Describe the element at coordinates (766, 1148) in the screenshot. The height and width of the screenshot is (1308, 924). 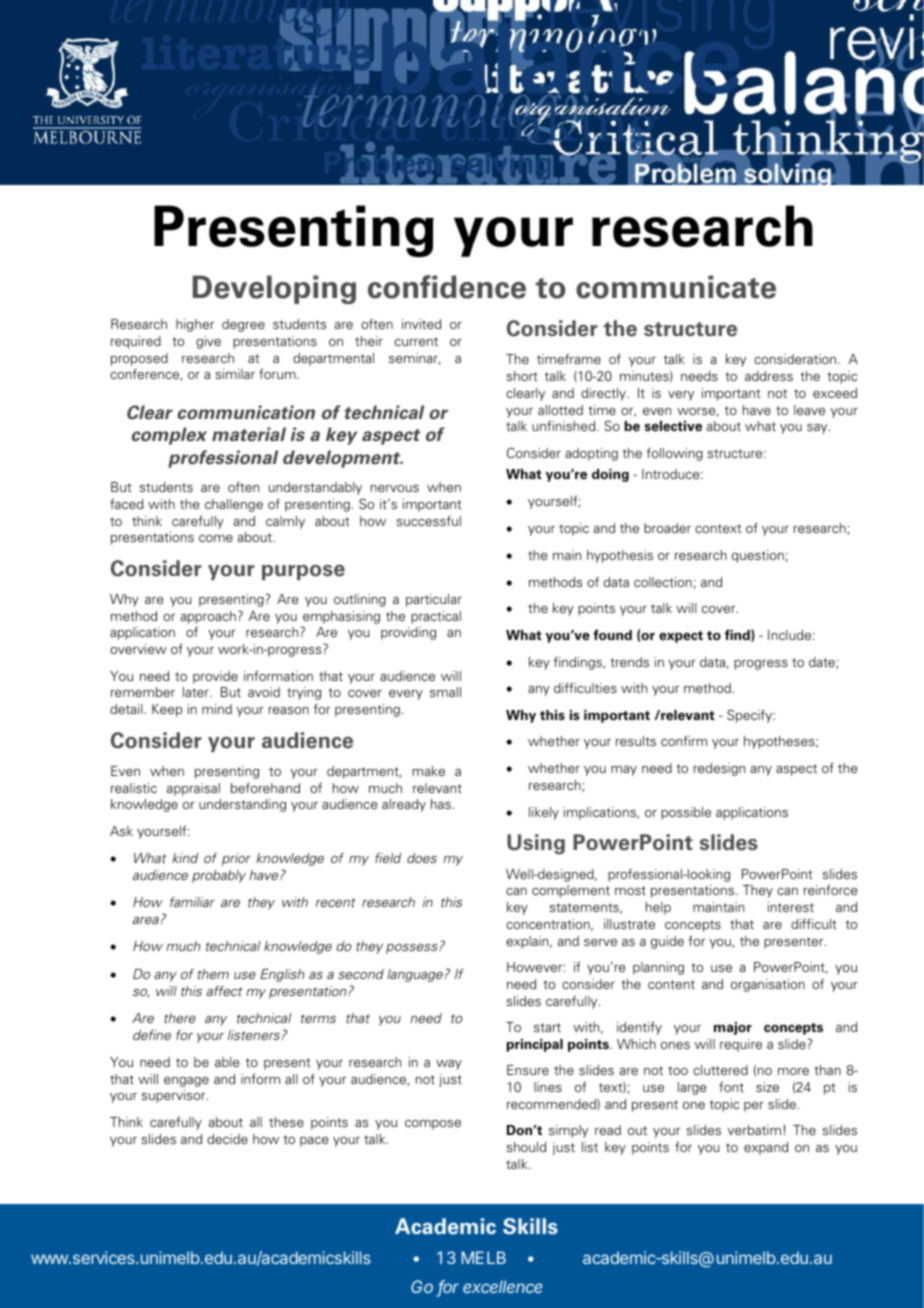
I see `expand` at that location.
